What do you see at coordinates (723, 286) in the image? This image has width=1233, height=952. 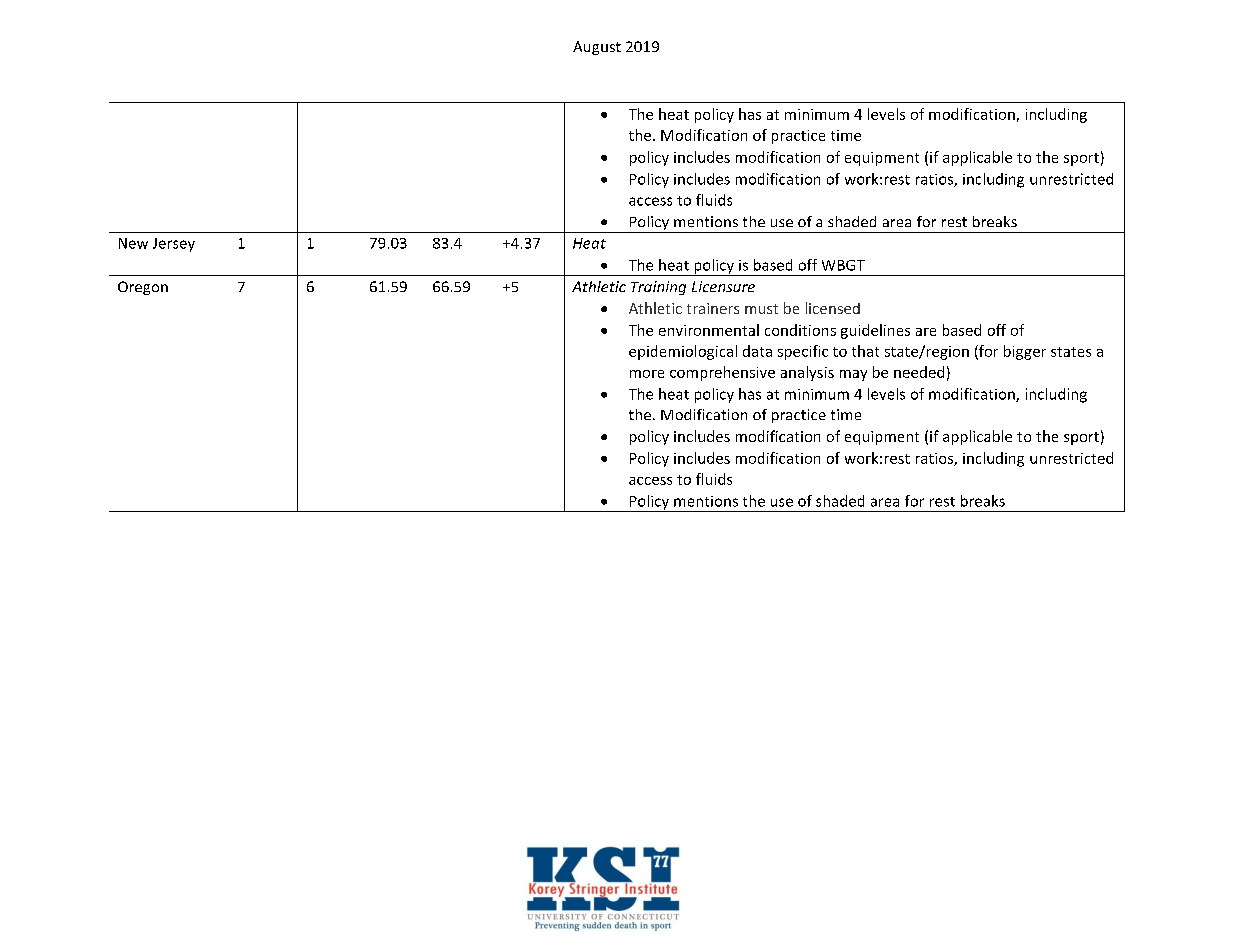 I see `Licensure` at bounding box center [723, 286].
